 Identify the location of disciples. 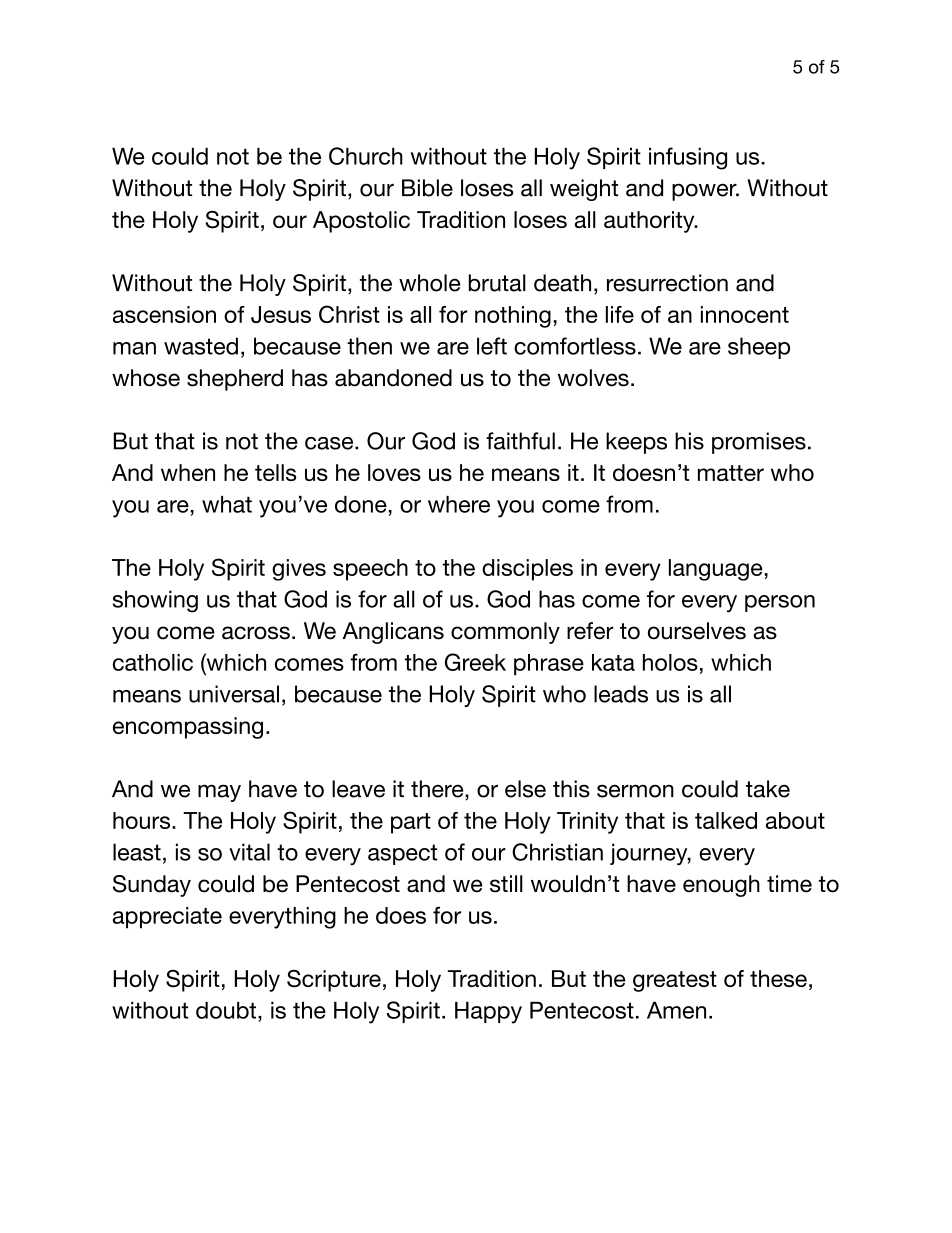
(527, 570).
